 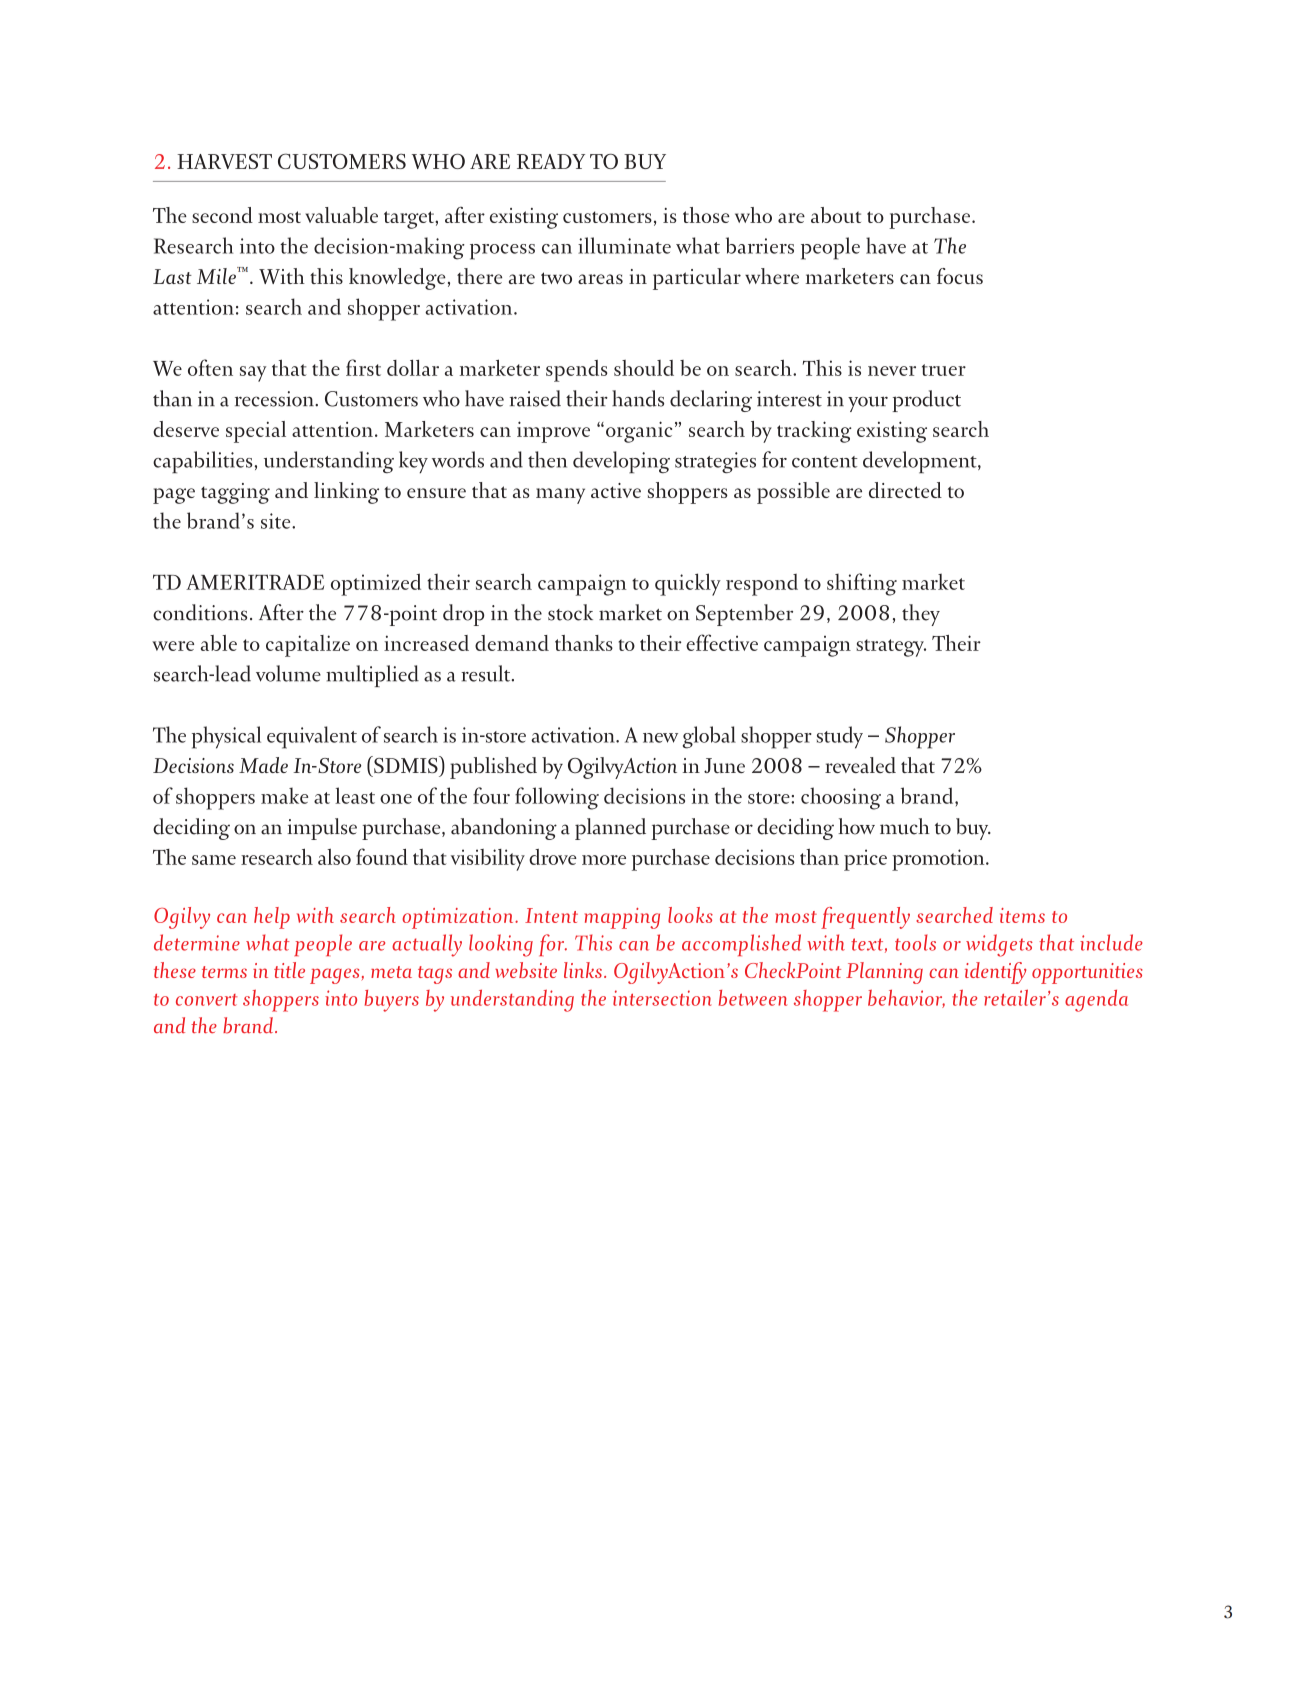 I want to click on about, so click(x=836, y=215).
